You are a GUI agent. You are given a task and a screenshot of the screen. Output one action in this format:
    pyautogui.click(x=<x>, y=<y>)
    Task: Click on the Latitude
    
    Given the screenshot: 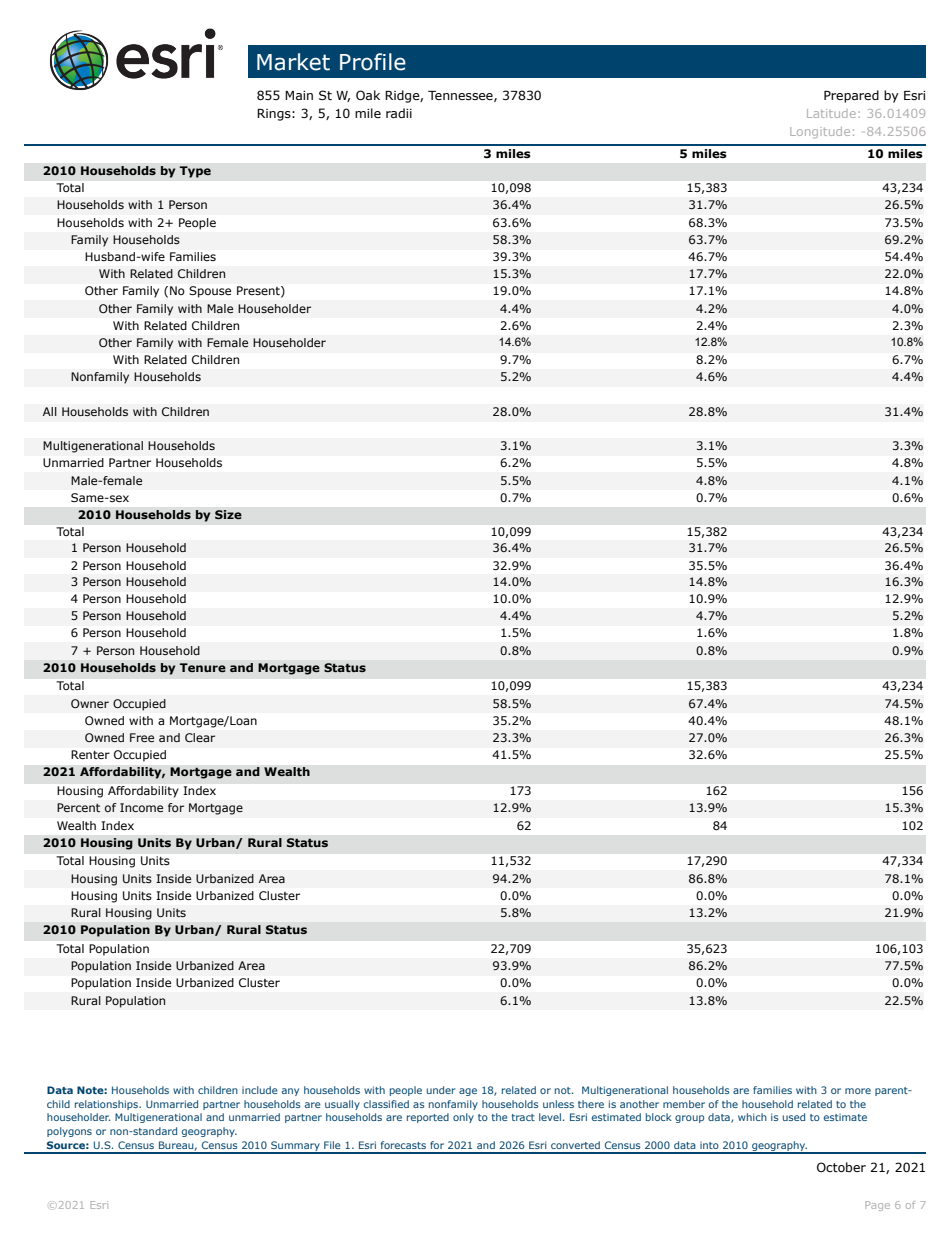 What is the action you would take?
    pyautogui.click(x=831, y=113)
